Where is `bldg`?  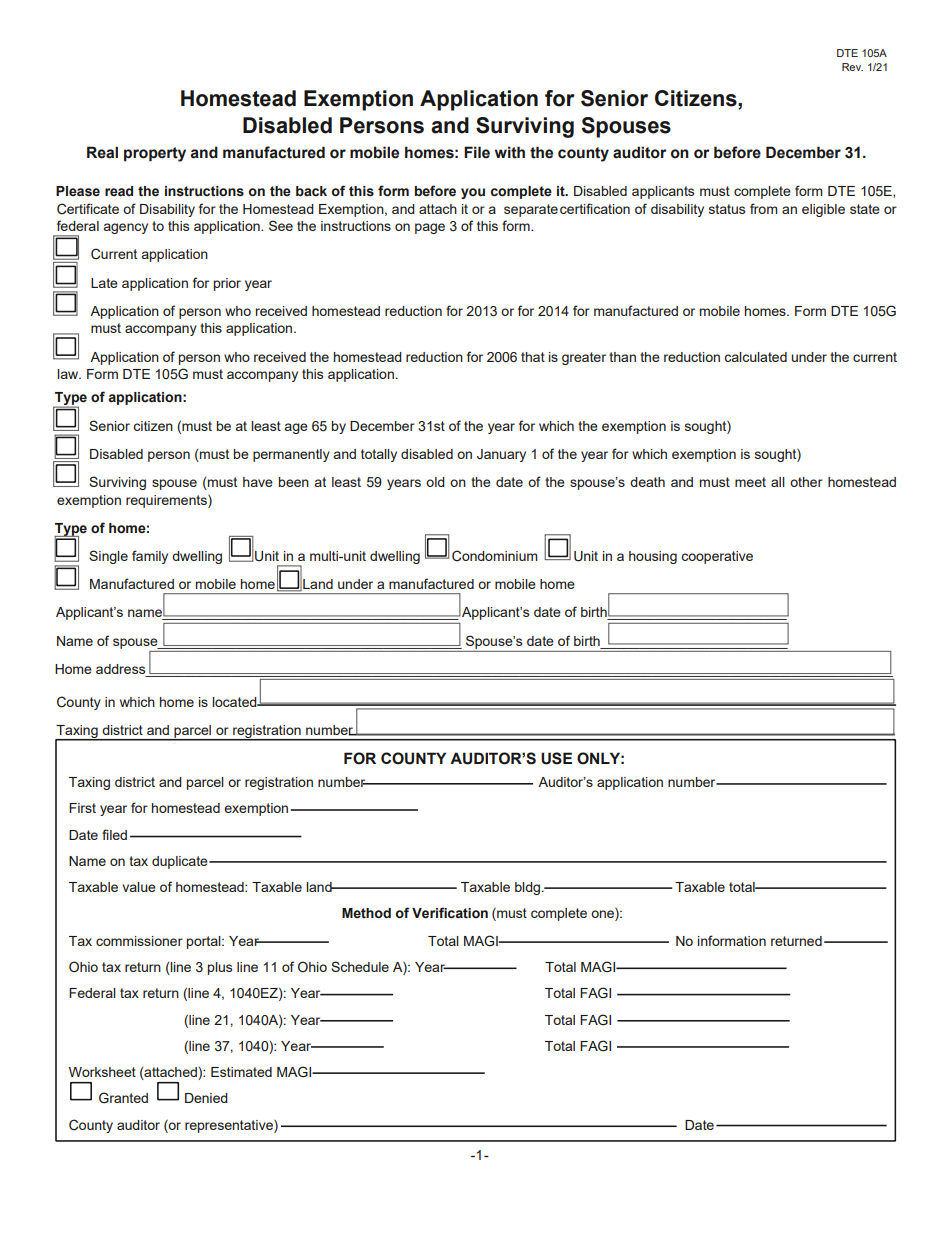
bldg is located at coordinates (529, 888).
